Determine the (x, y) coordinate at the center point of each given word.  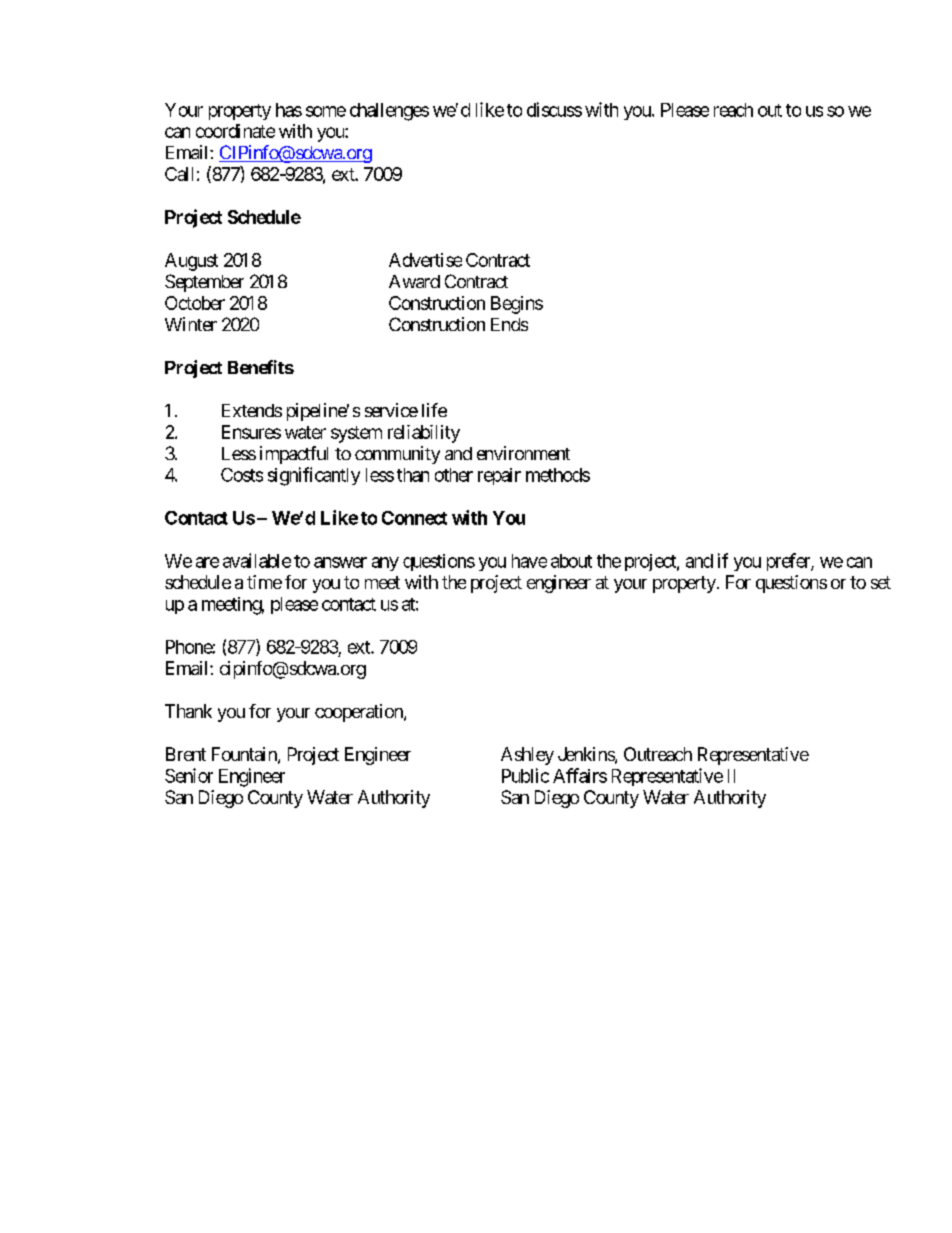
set (881, 582)
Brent (186, 754)
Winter (191, 324)
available (257, 560)
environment (523, 453)
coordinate (235, 131)
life (434, 410)
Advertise (425, 260)
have (529, 561)
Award (414, 281)
